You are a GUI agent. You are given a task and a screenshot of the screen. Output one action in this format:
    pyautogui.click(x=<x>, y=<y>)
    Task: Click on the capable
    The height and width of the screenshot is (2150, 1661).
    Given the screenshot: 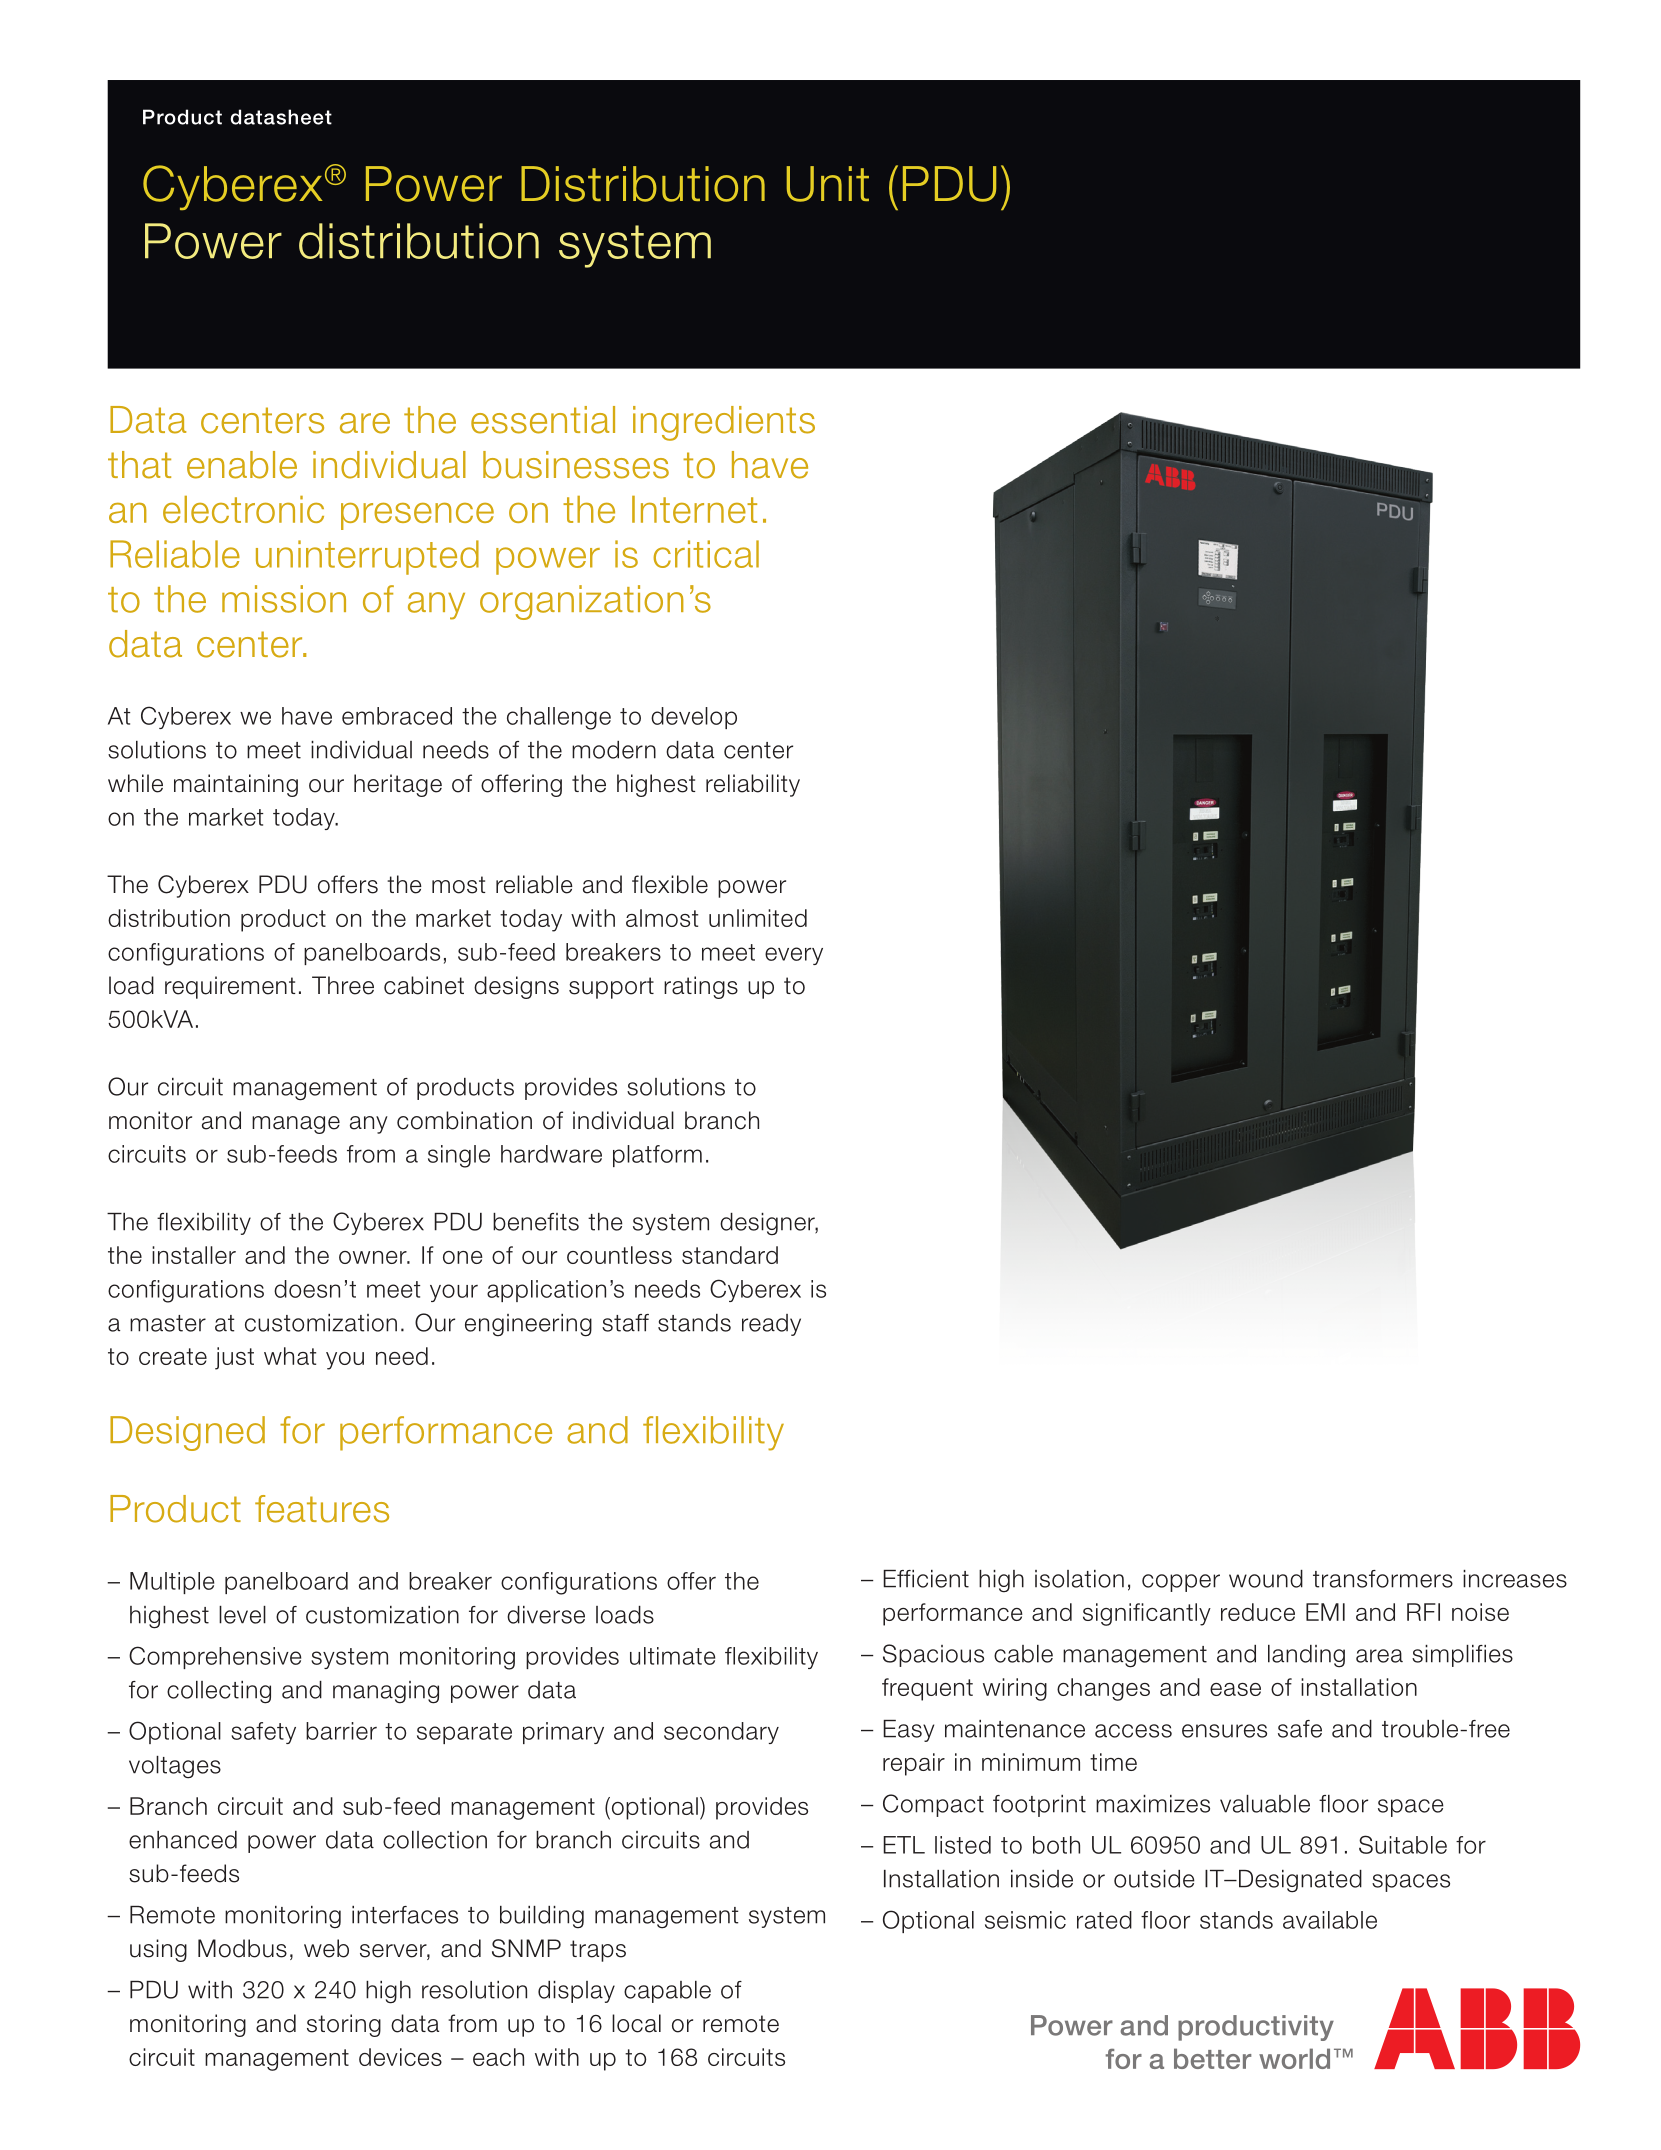 What is the action you would take?
    pyautogui.click(x=667, y=1992)
